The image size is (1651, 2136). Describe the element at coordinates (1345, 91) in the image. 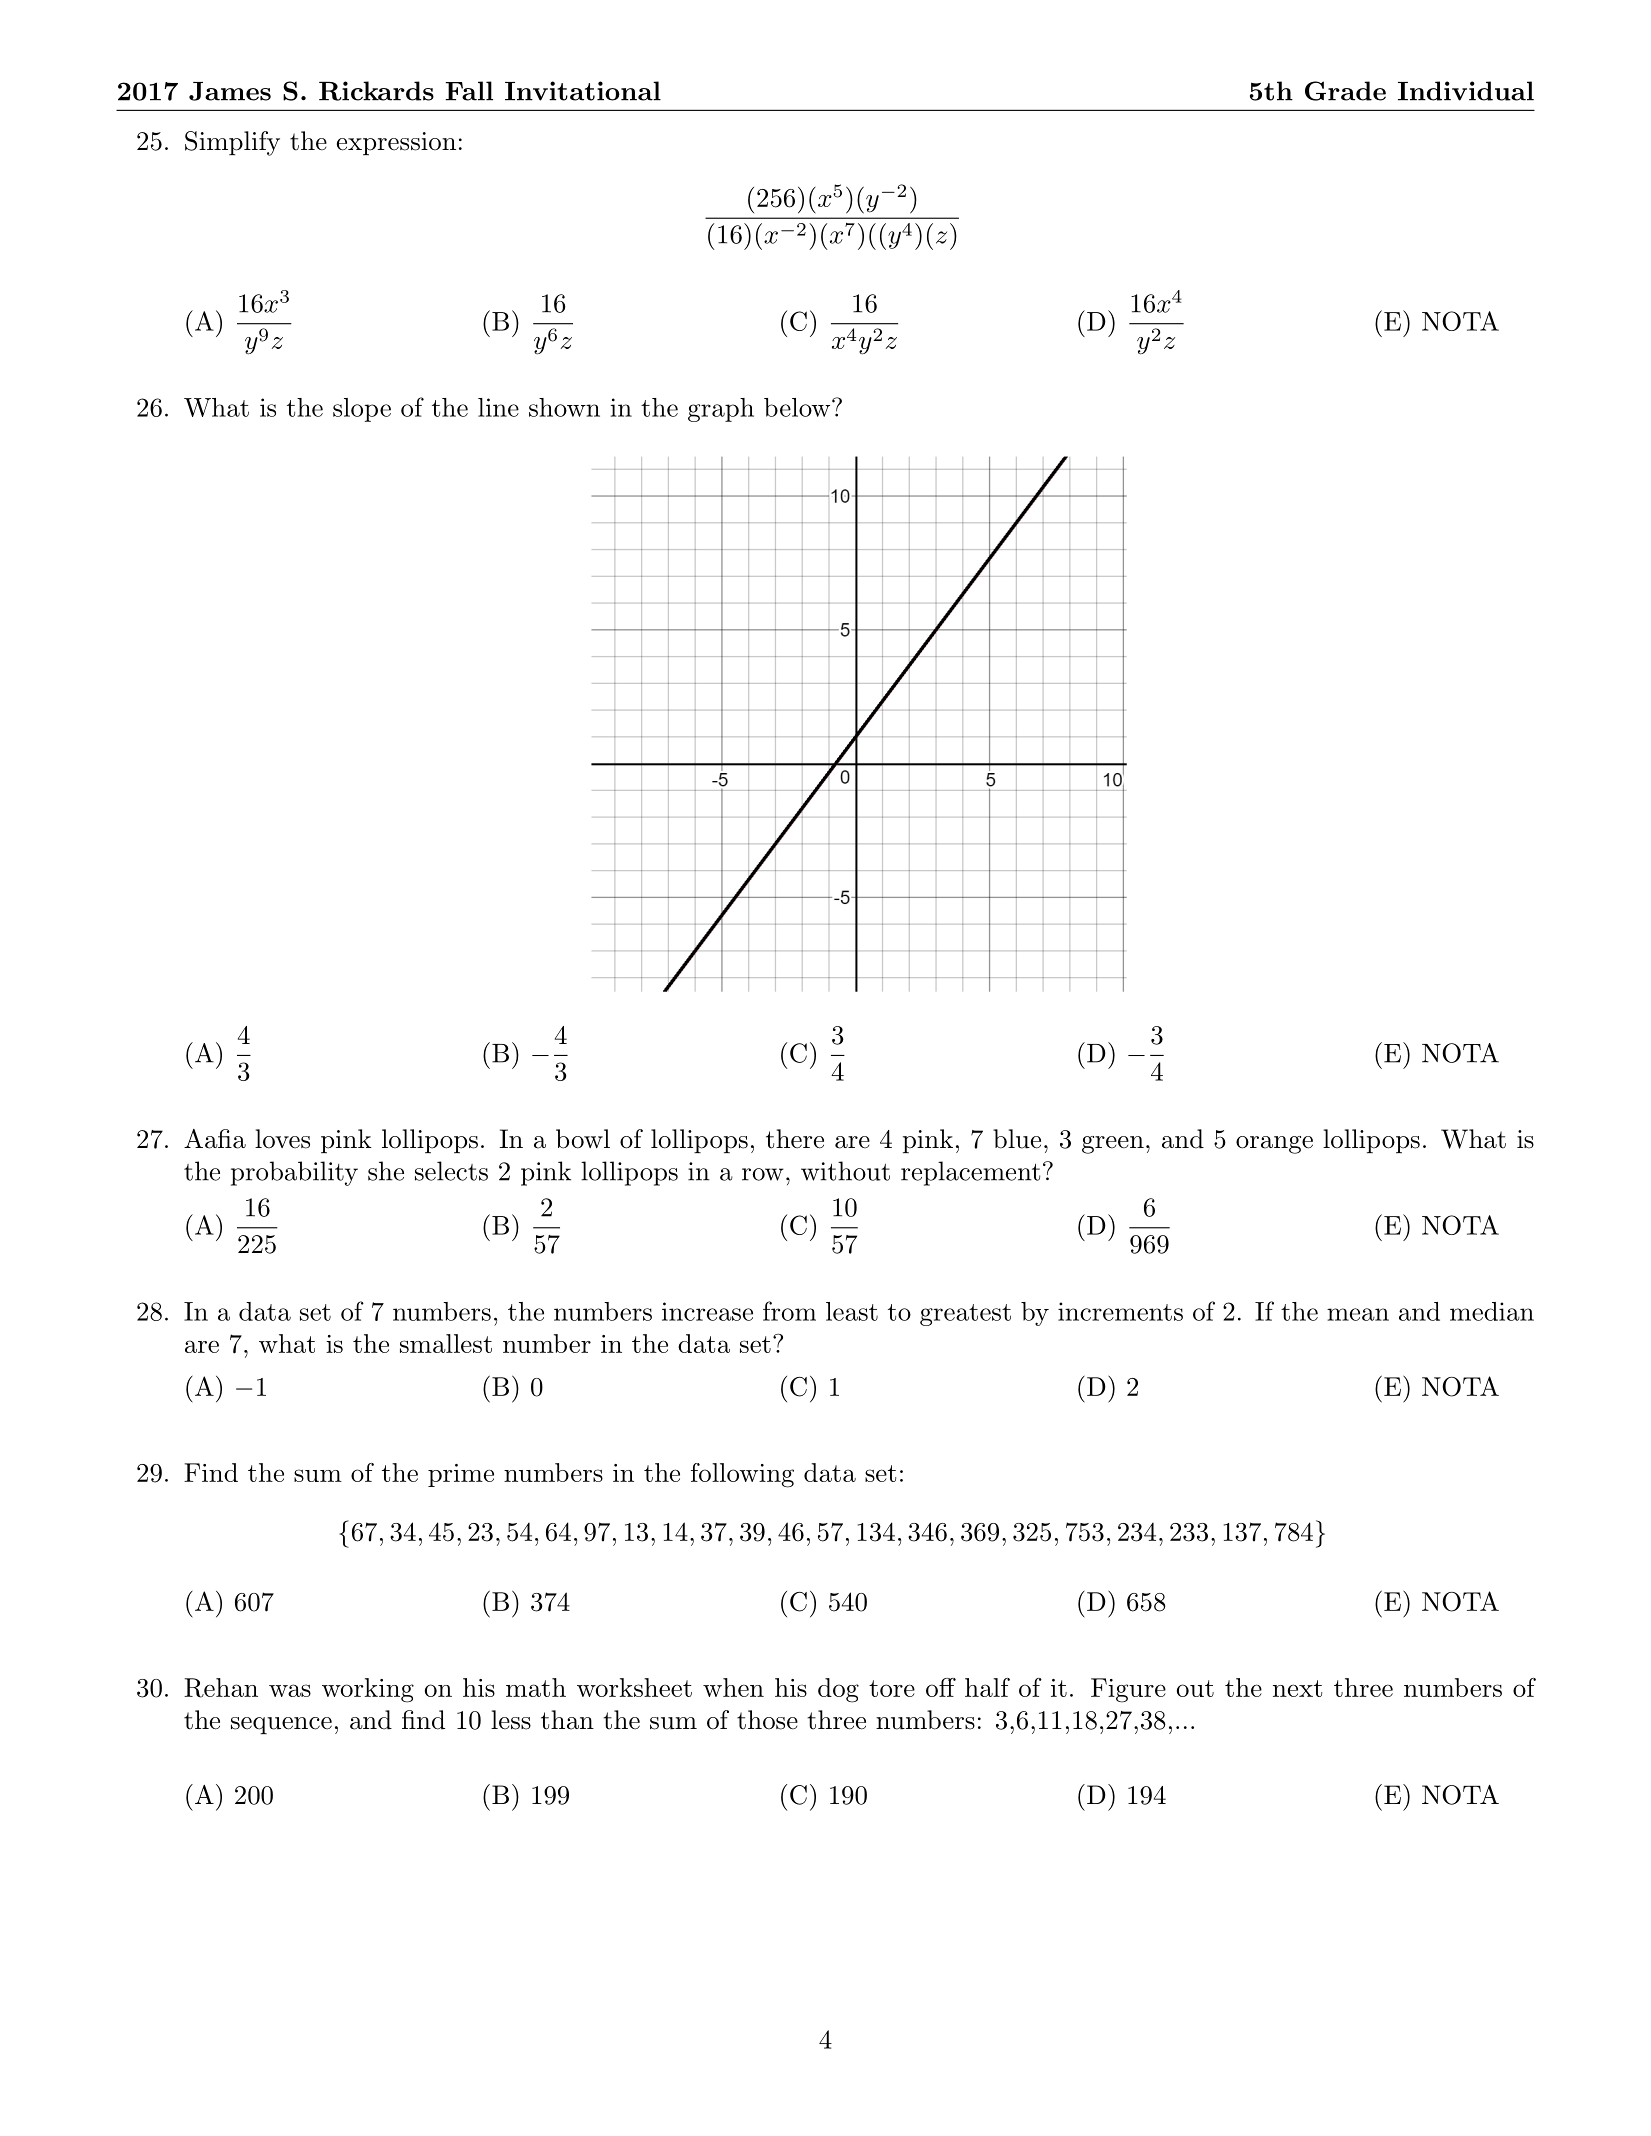

I see `Grade` at that location.
